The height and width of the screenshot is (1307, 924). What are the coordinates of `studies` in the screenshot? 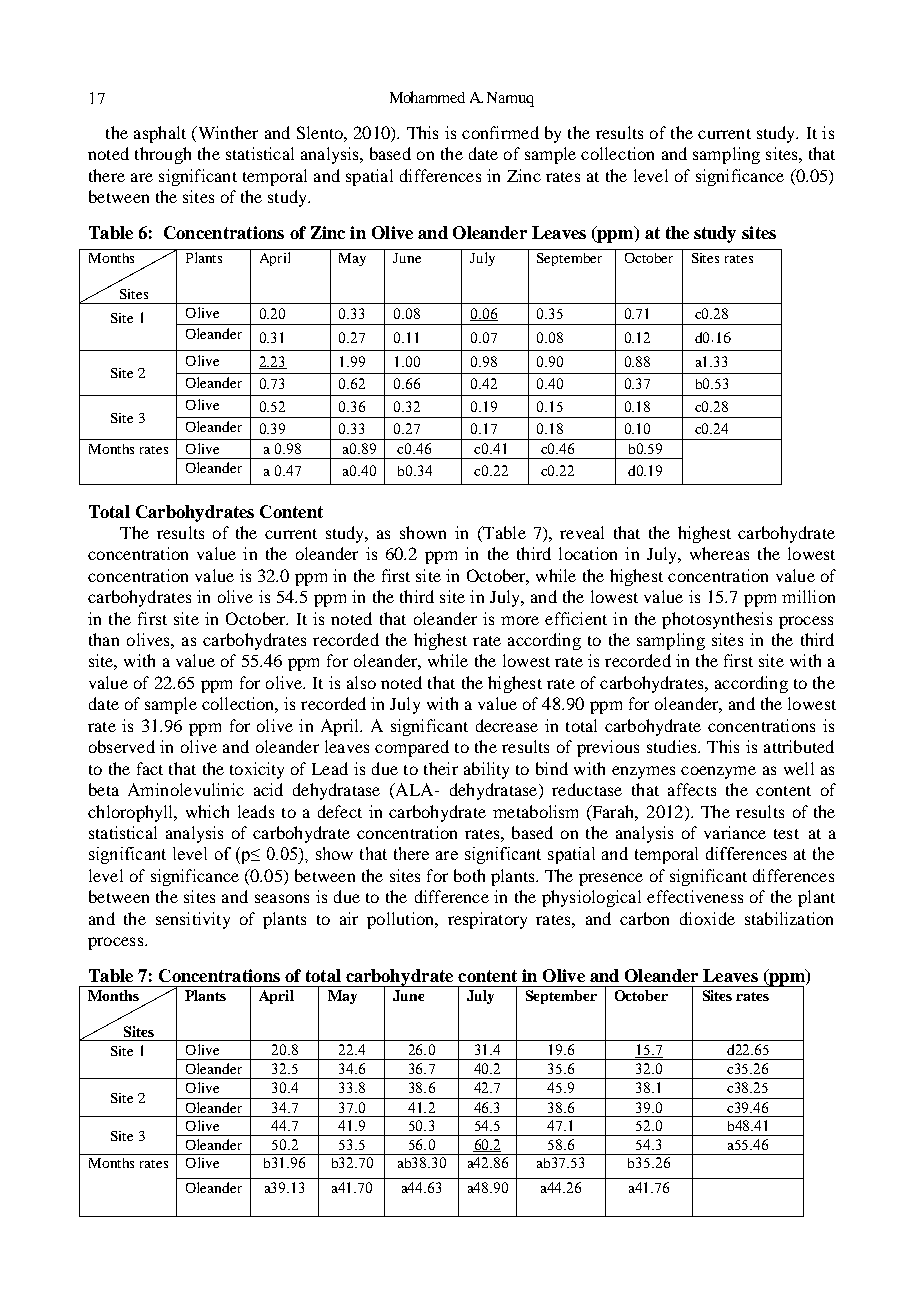 It's located at (673, 746).
